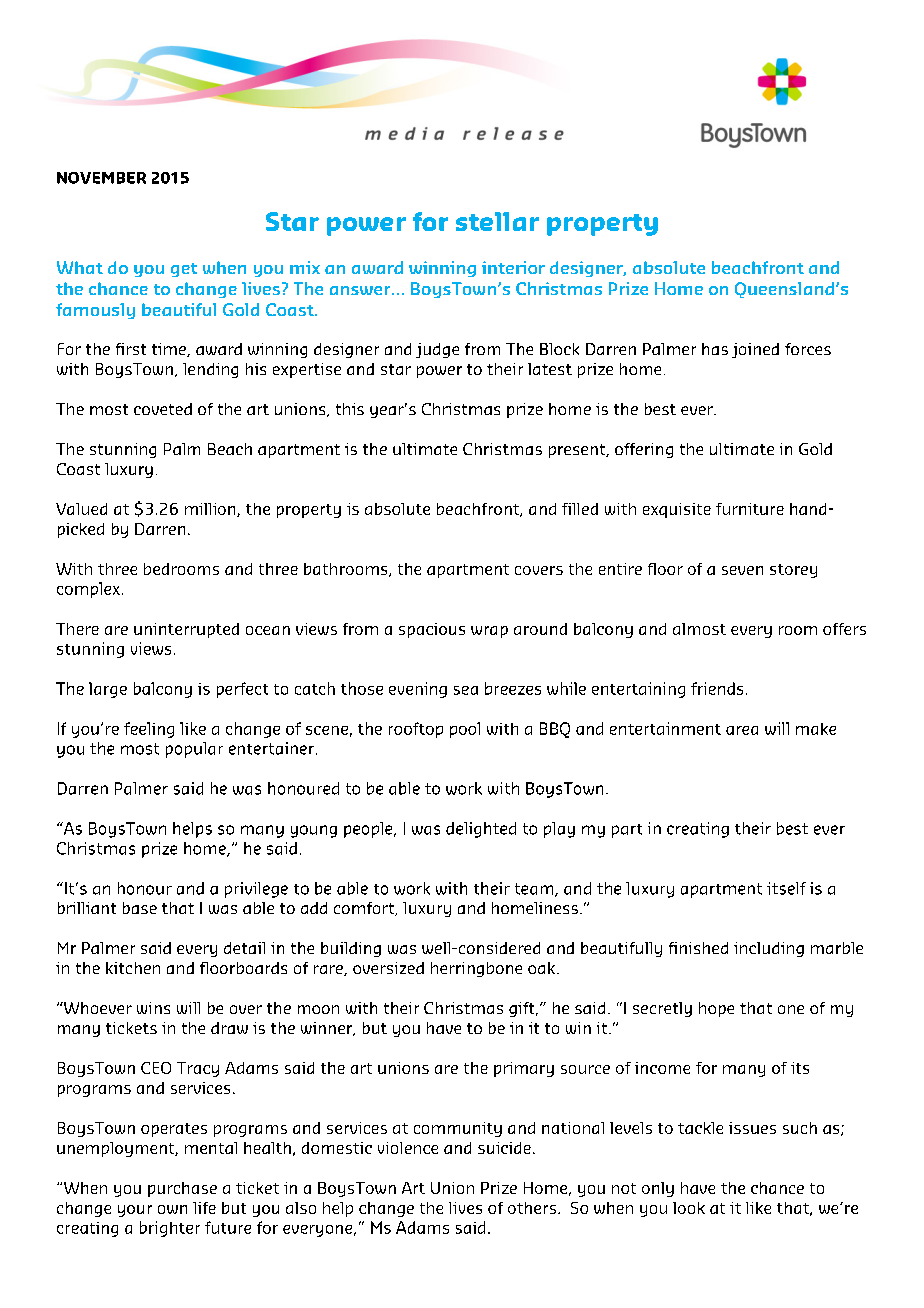  I want to click on feeling, so click(149, 730).
